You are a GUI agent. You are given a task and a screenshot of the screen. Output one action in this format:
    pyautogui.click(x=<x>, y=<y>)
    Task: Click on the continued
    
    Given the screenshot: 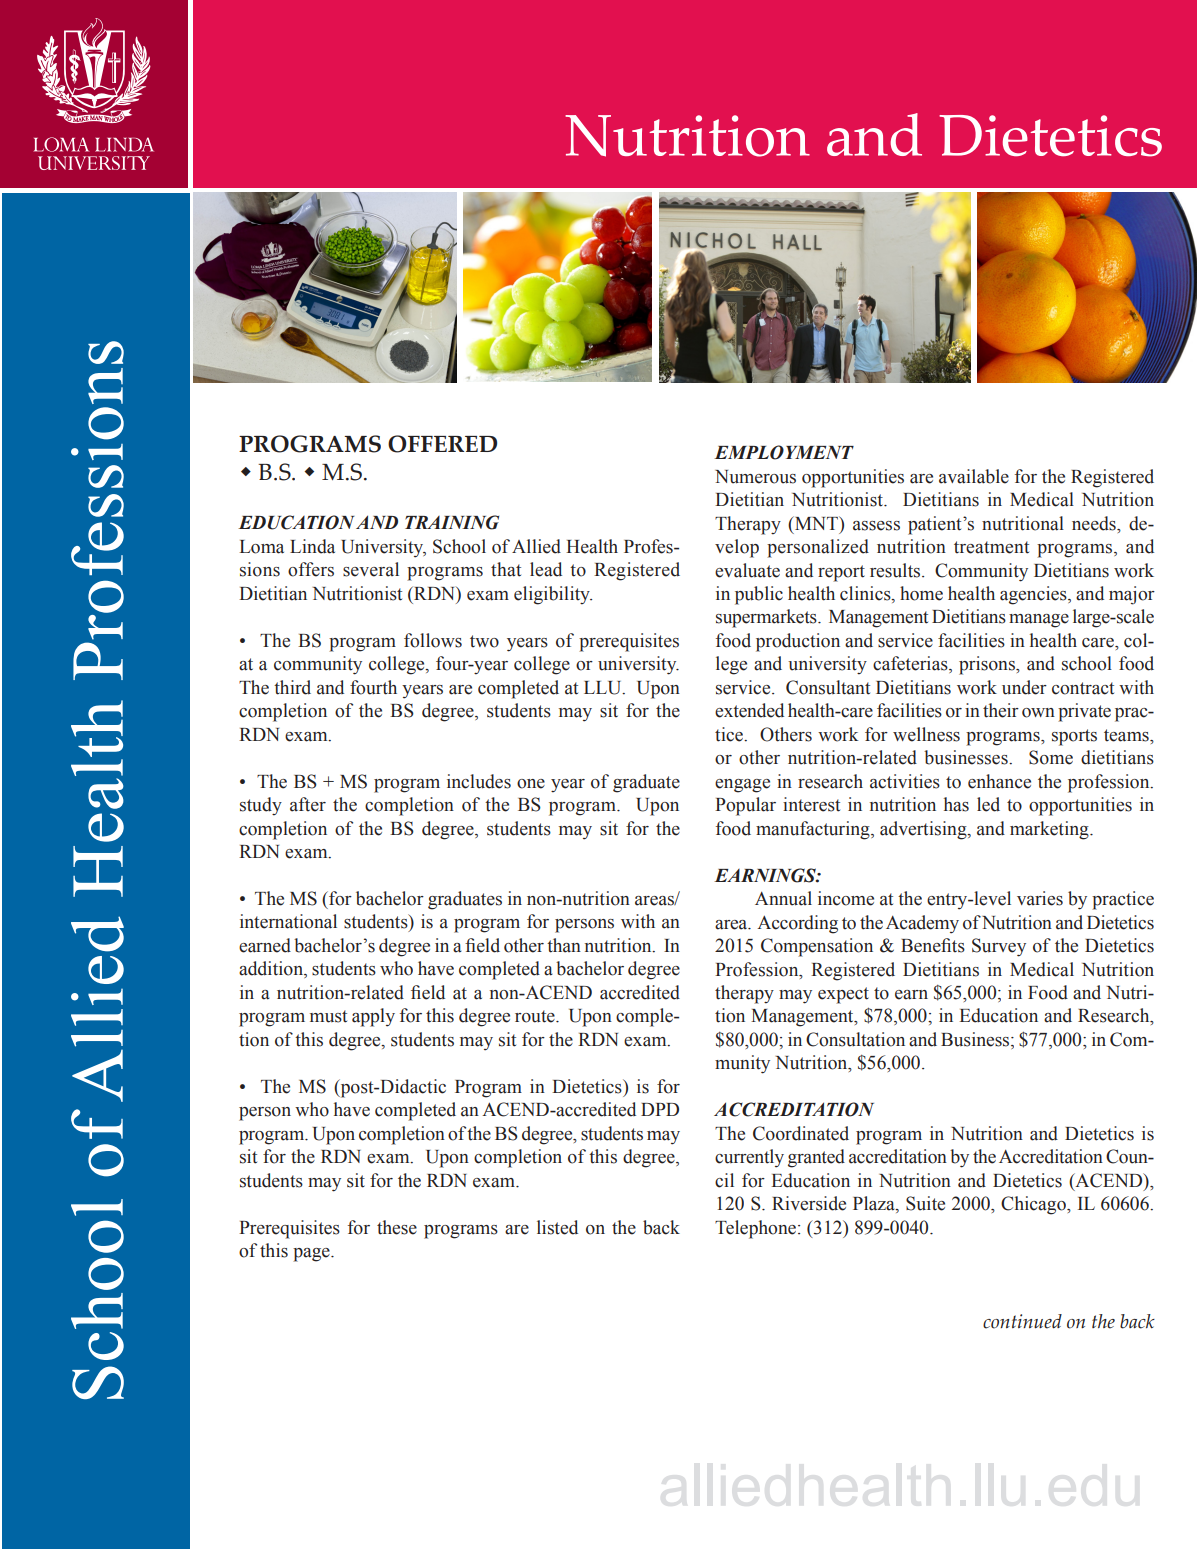 What is the action you would take?
    pyautogui.click(x=1022, y=1321)
